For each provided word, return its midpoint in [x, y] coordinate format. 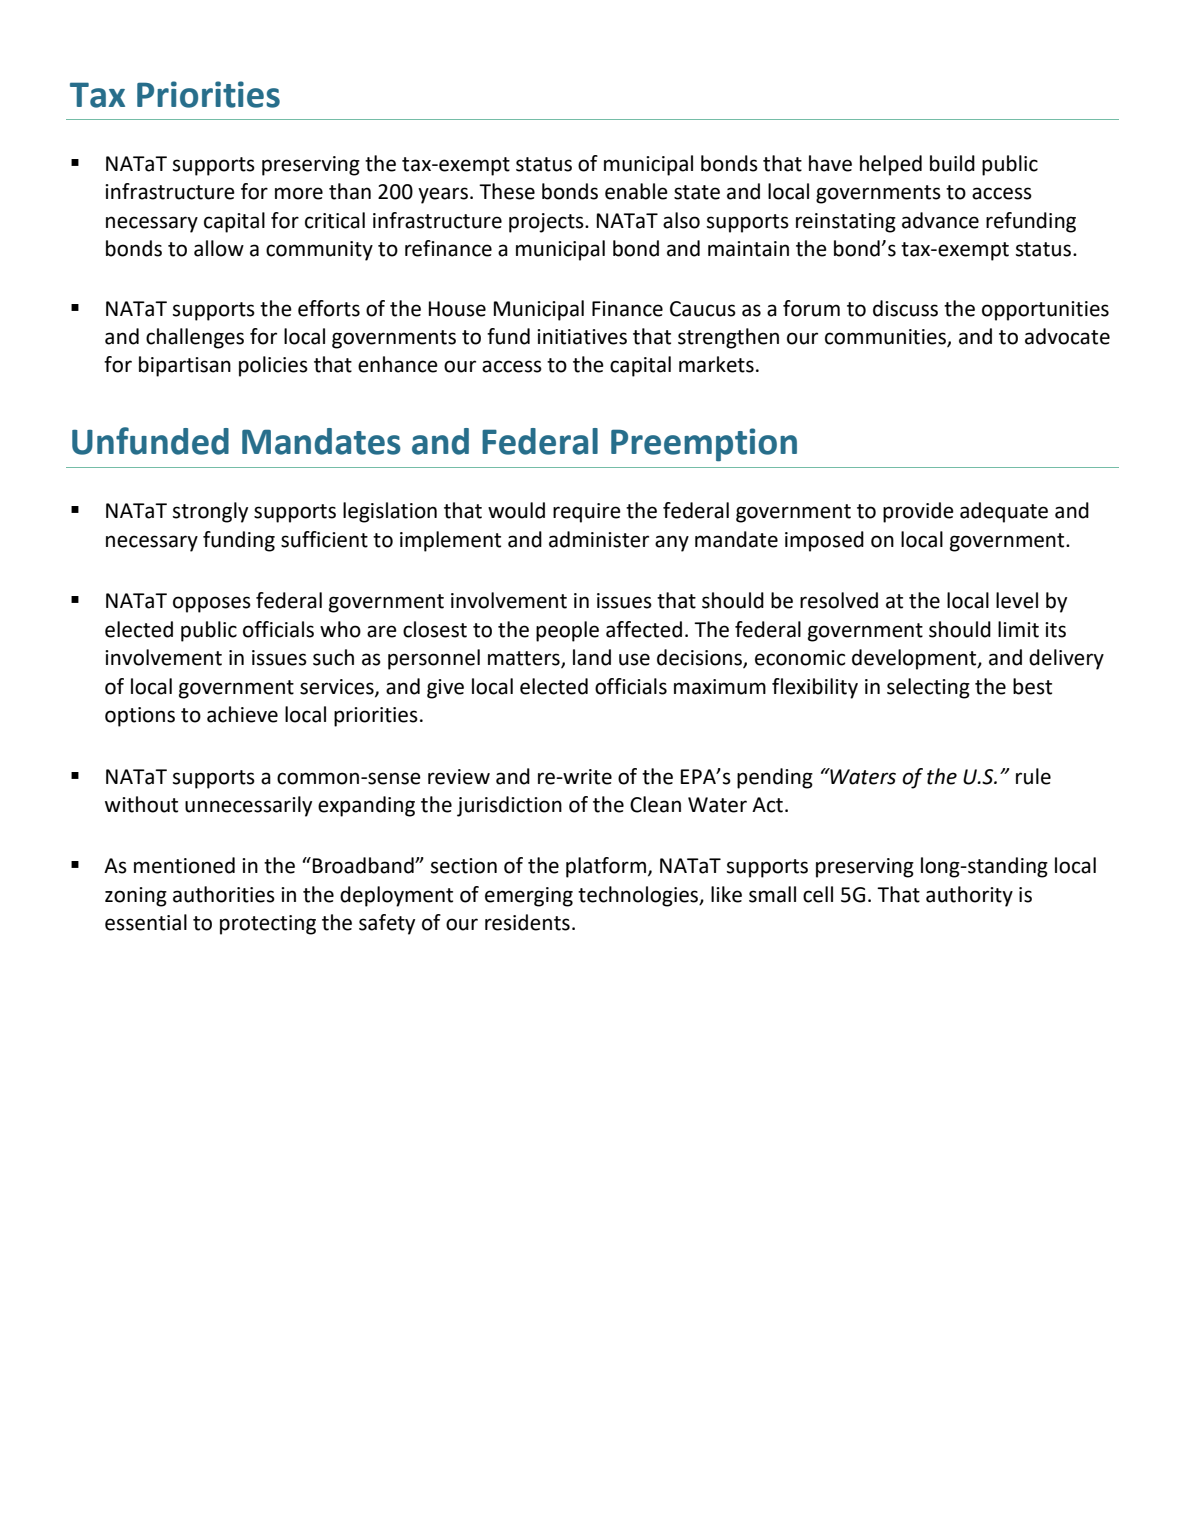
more [299, 193]
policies [273, 366]
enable [636, 191]
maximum [720, 687]
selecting [928, 688]
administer [599, 539]
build [952, 163]
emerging [529, 897]
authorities [224, 894]
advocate [1067, 336]
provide [918, 512]
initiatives [582, 337]
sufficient [324, 539]
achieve [242, 714]
